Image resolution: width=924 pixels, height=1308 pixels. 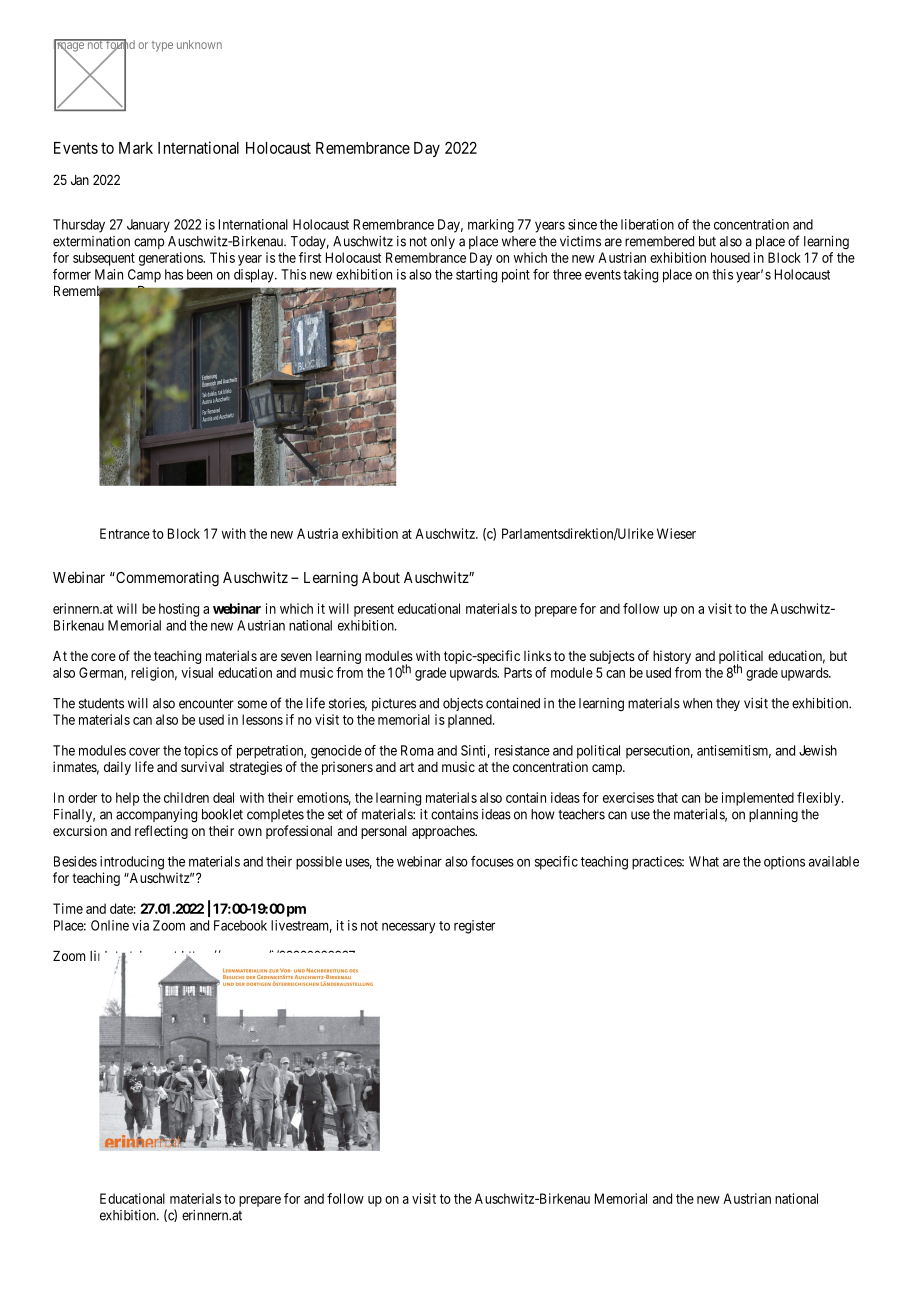 What do you see at coordinates (672, 657) in the screenshot?
I see `history` at bounding box center [672, 657].
